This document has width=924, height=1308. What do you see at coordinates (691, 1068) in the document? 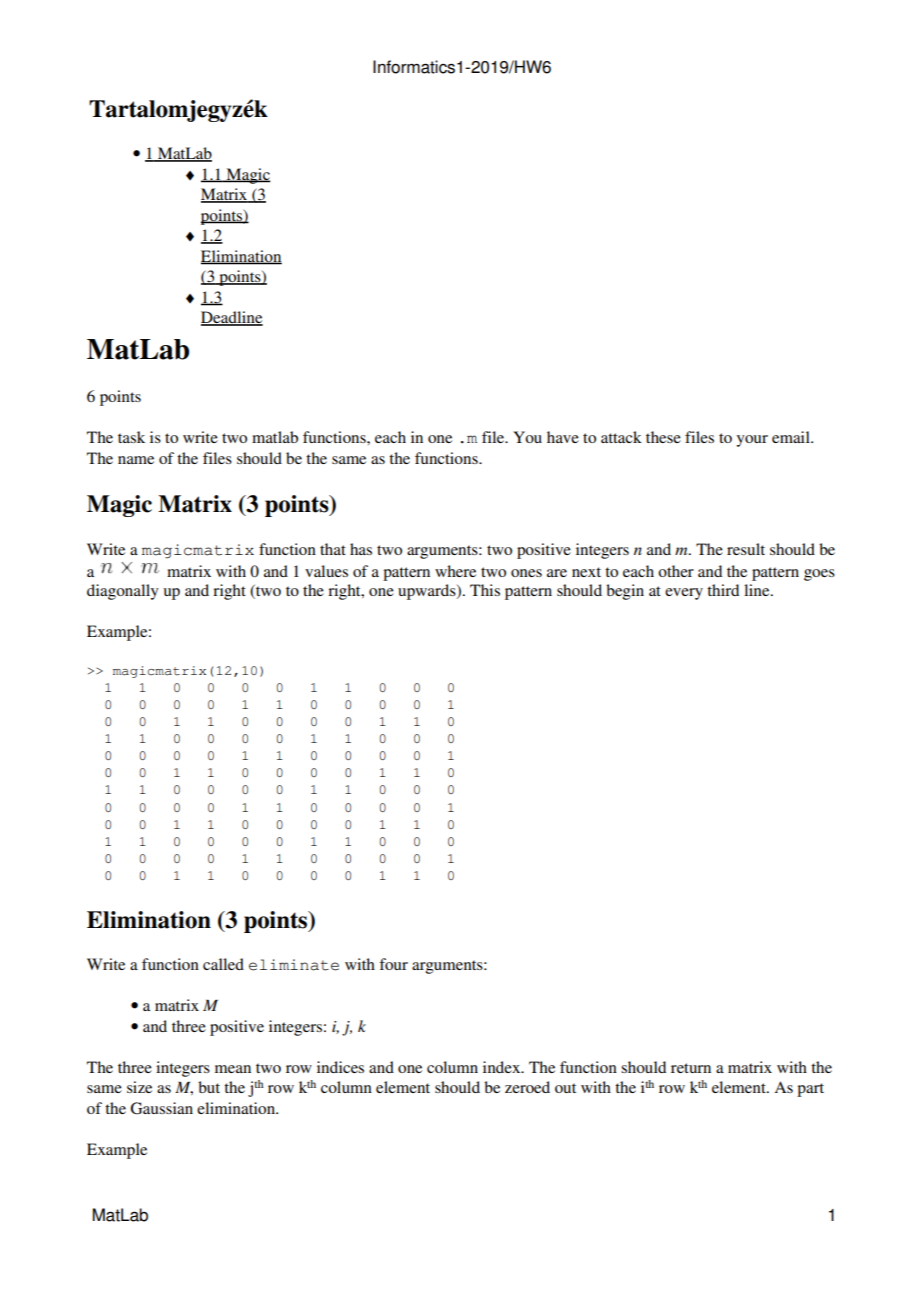
I see `return` at bounding box center [691, 1068].
